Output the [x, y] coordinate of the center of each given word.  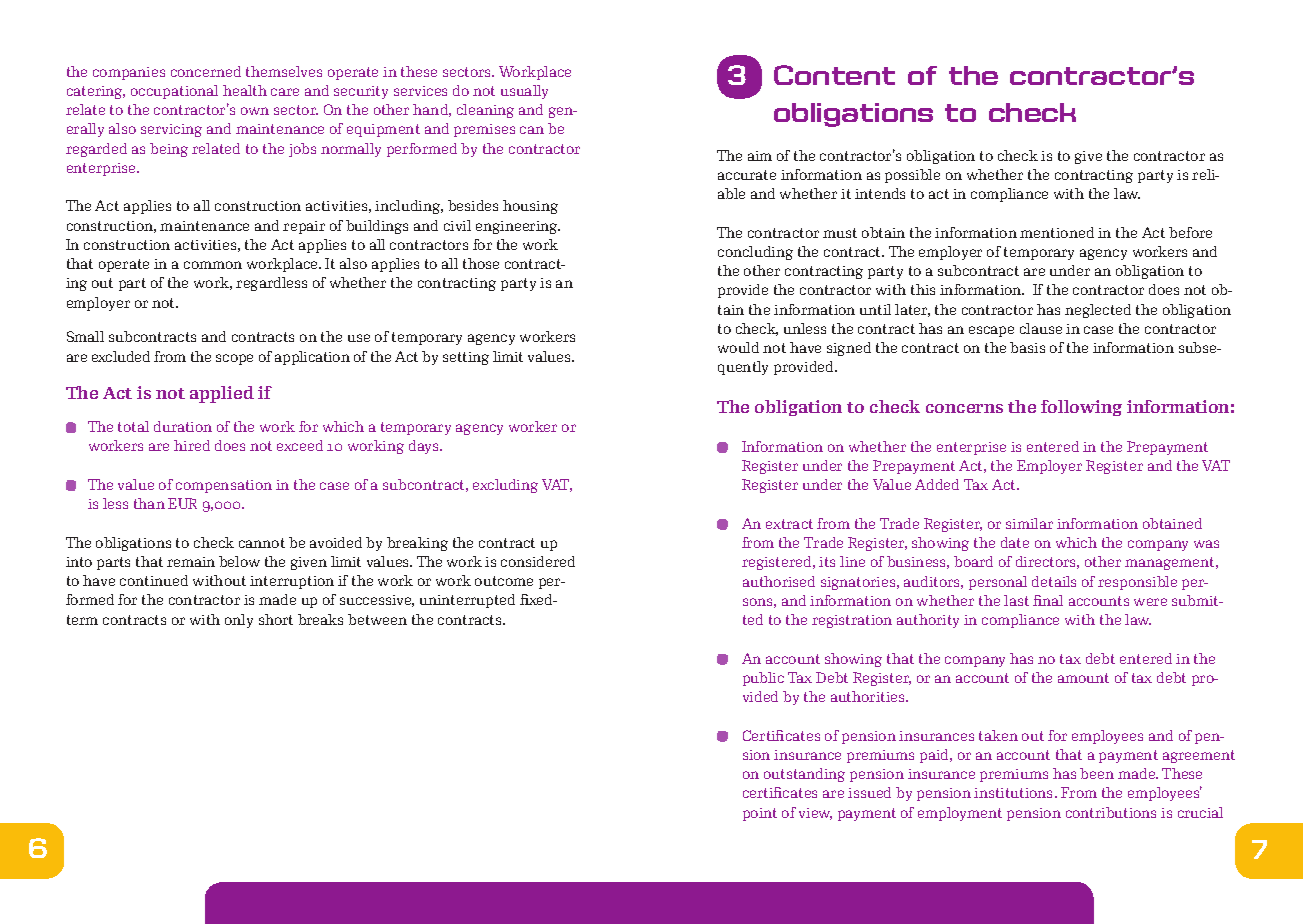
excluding [505, 486]
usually [524, 92]
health [245, 90]
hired [192, 445]
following [1081, 408]
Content [834, 75]
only [239, 621]
